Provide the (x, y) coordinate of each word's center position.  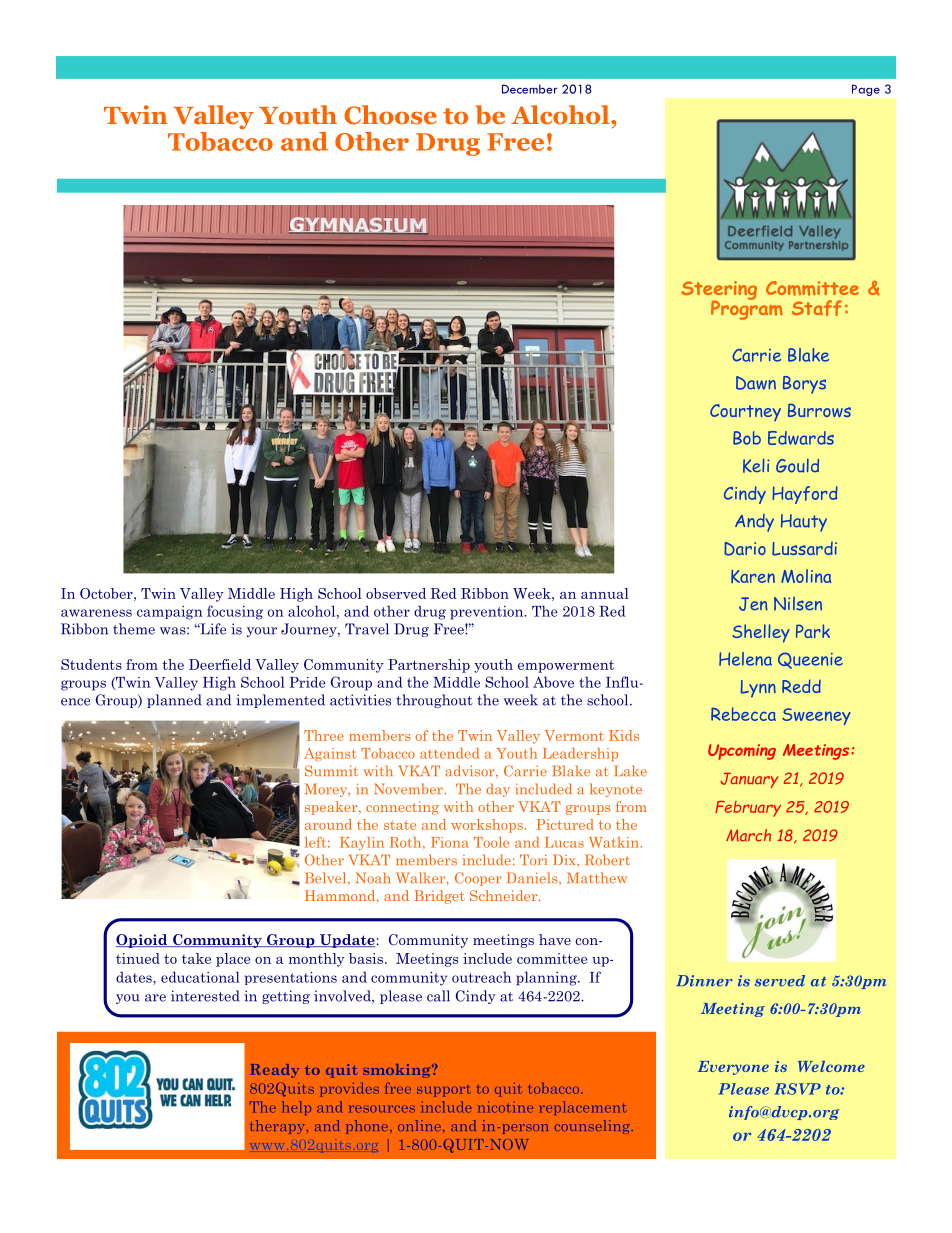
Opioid (142, 941)
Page (866, 90)
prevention (488, 613)
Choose (390, 115)
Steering (719, 291)
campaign (170, 613)
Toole (491, 842)
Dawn (756, 383)
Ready (274, 1071)
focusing (235, 612)
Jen (753, 604)
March (748, 835)
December (529, 89)
